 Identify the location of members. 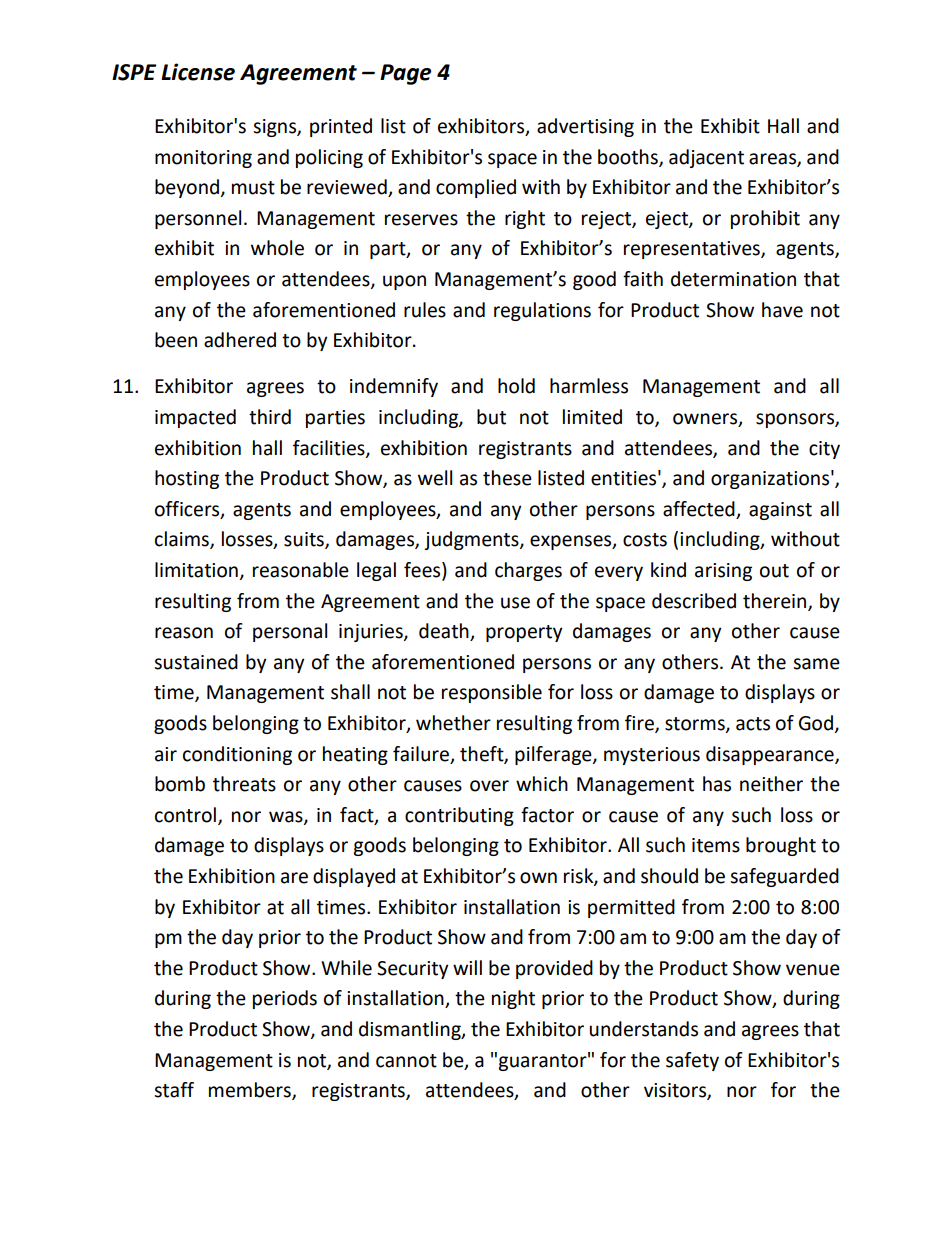
(251, 1091).
